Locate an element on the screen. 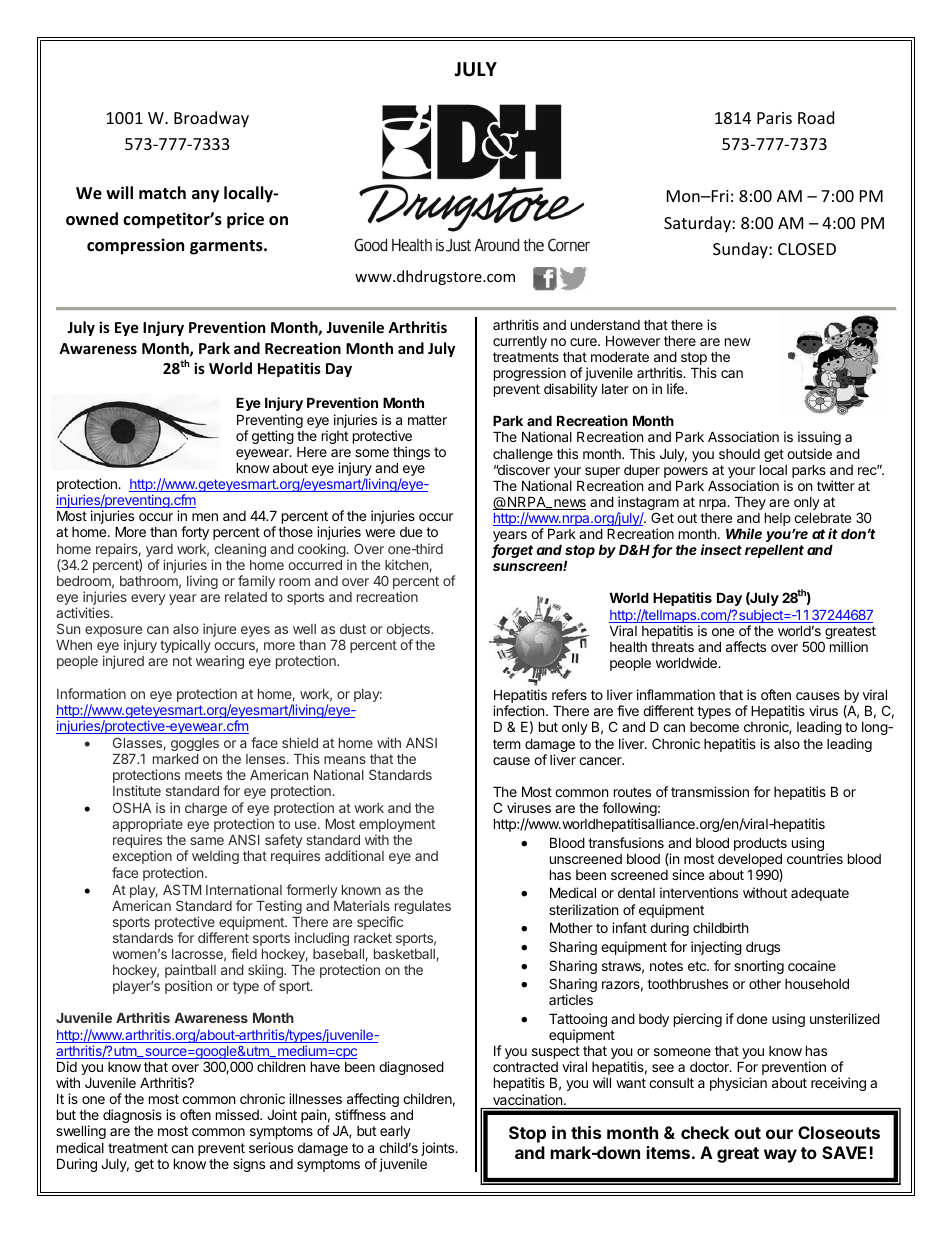  price is located at coordinates (245, 220).
